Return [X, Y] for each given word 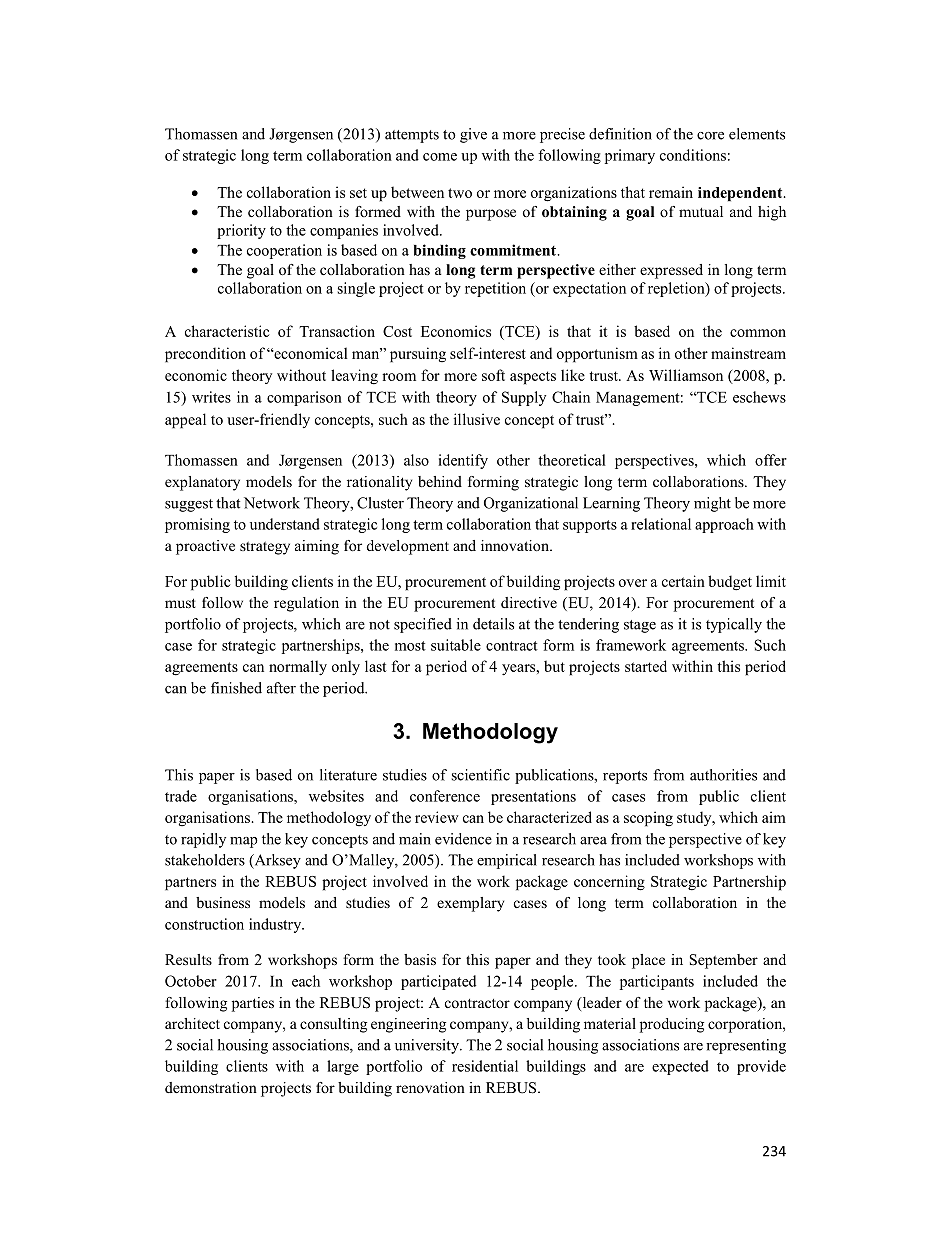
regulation [306, 604]
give [473, 135]
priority [241, 231]
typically [734, 625]
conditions [693, 155]
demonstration [211, 1087]
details [493, 624]
